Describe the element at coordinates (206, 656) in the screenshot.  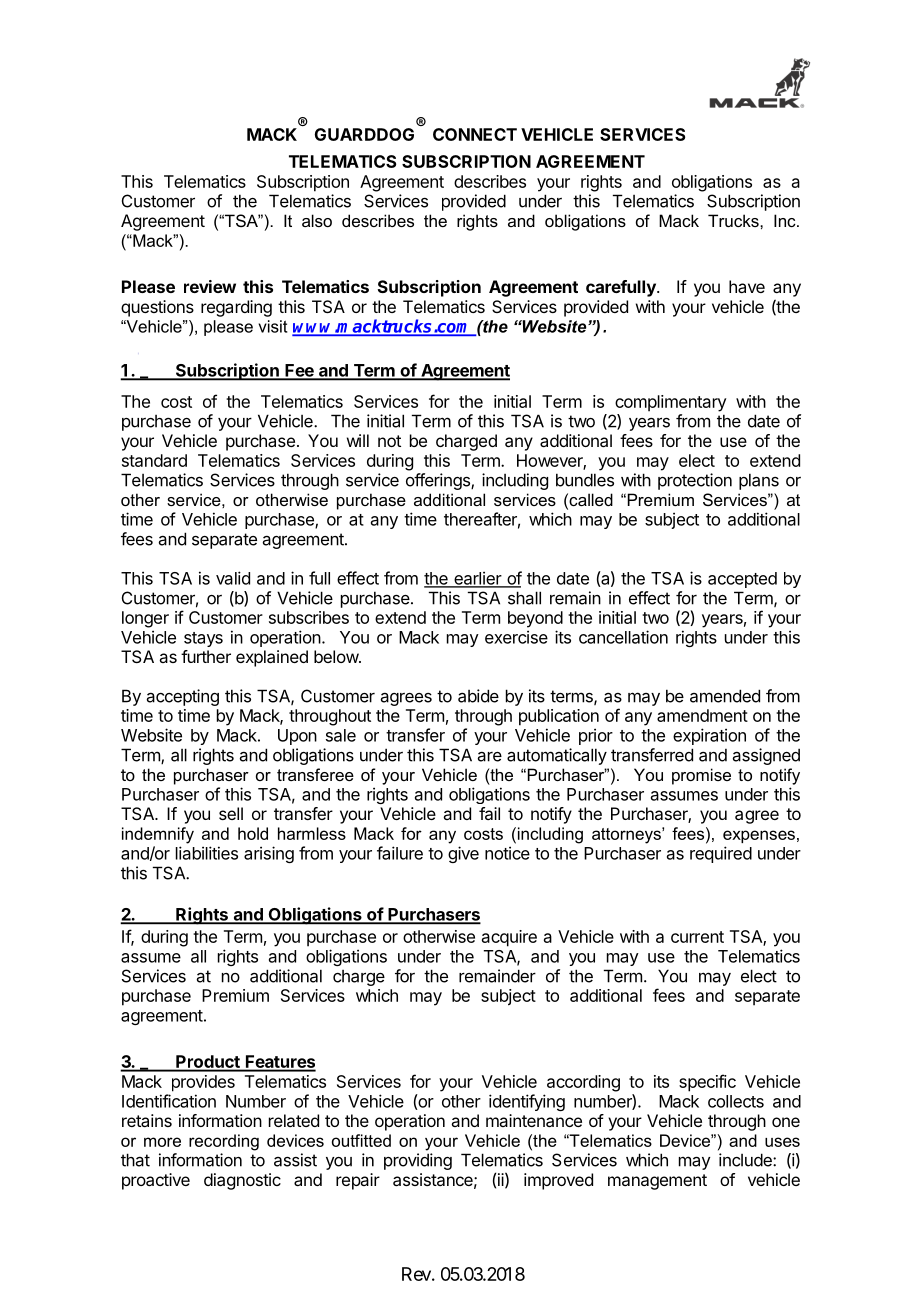
I see `further` at that location.
